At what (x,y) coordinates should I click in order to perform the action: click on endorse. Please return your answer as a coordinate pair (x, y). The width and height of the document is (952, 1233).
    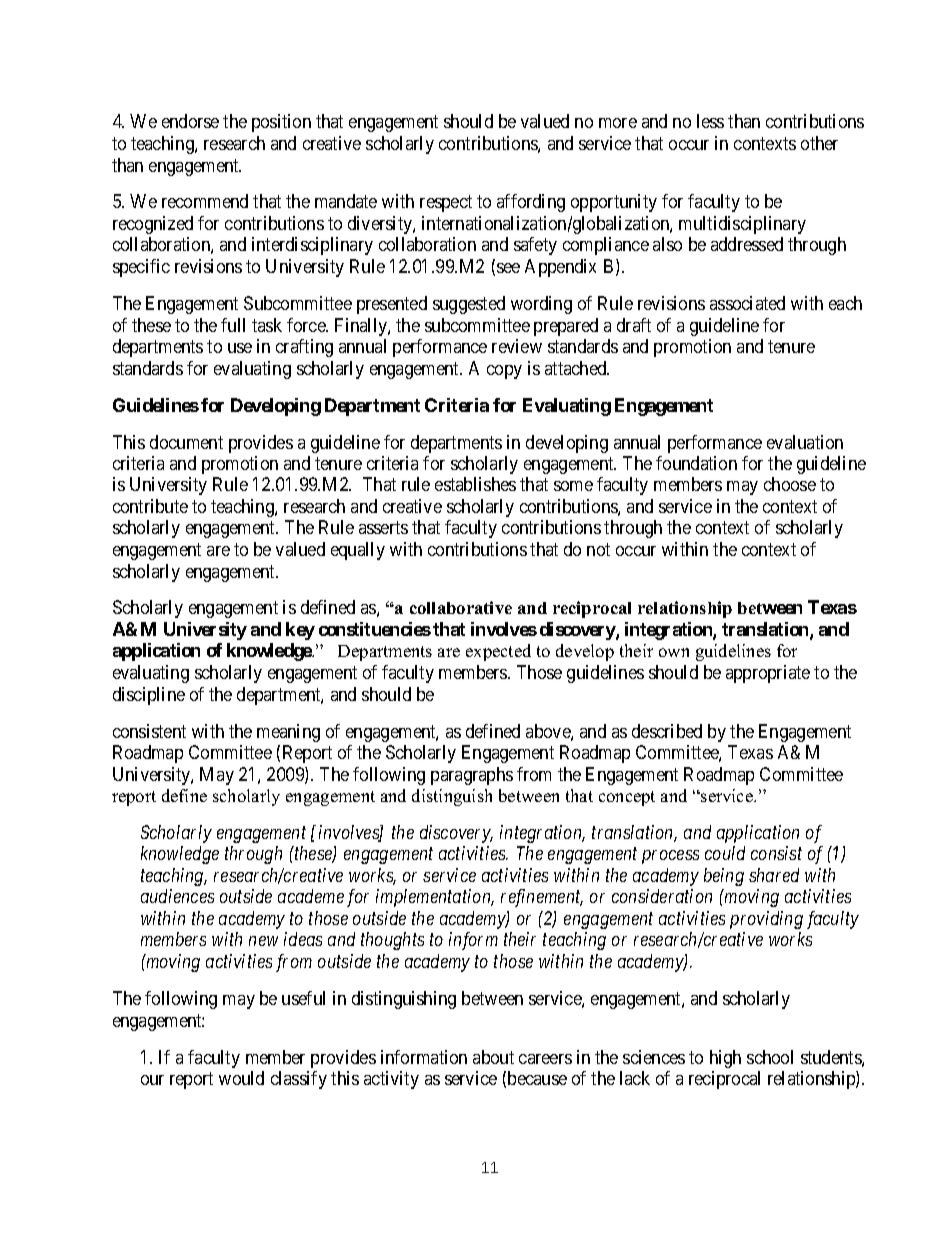
    Looking at the image, I should click on (190, 121).
